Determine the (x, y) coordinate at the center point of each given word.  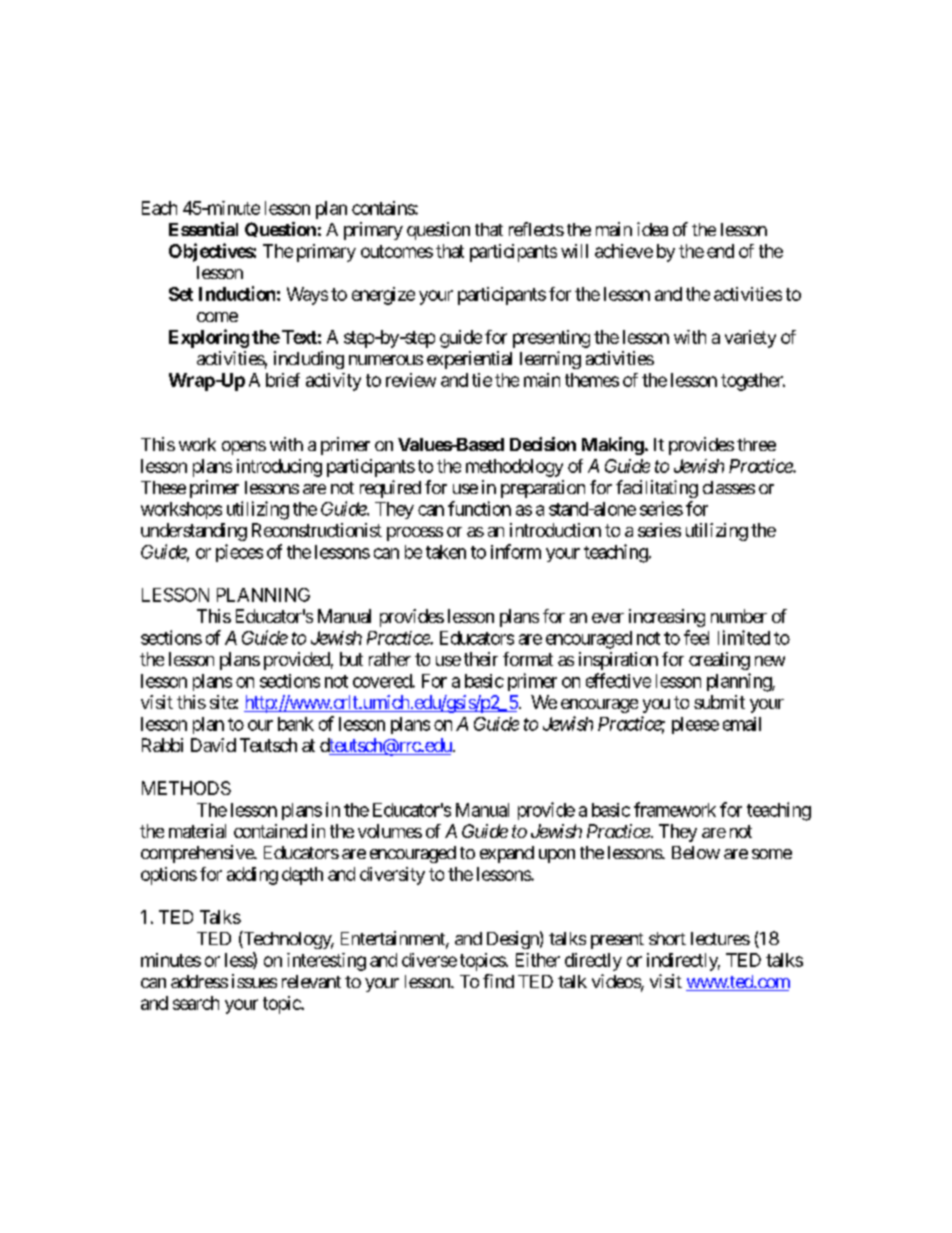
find (498, 981)
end (720, 251)
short (667, 938)
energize (383, 296)
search (196, 1003)
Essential (203, 229)
